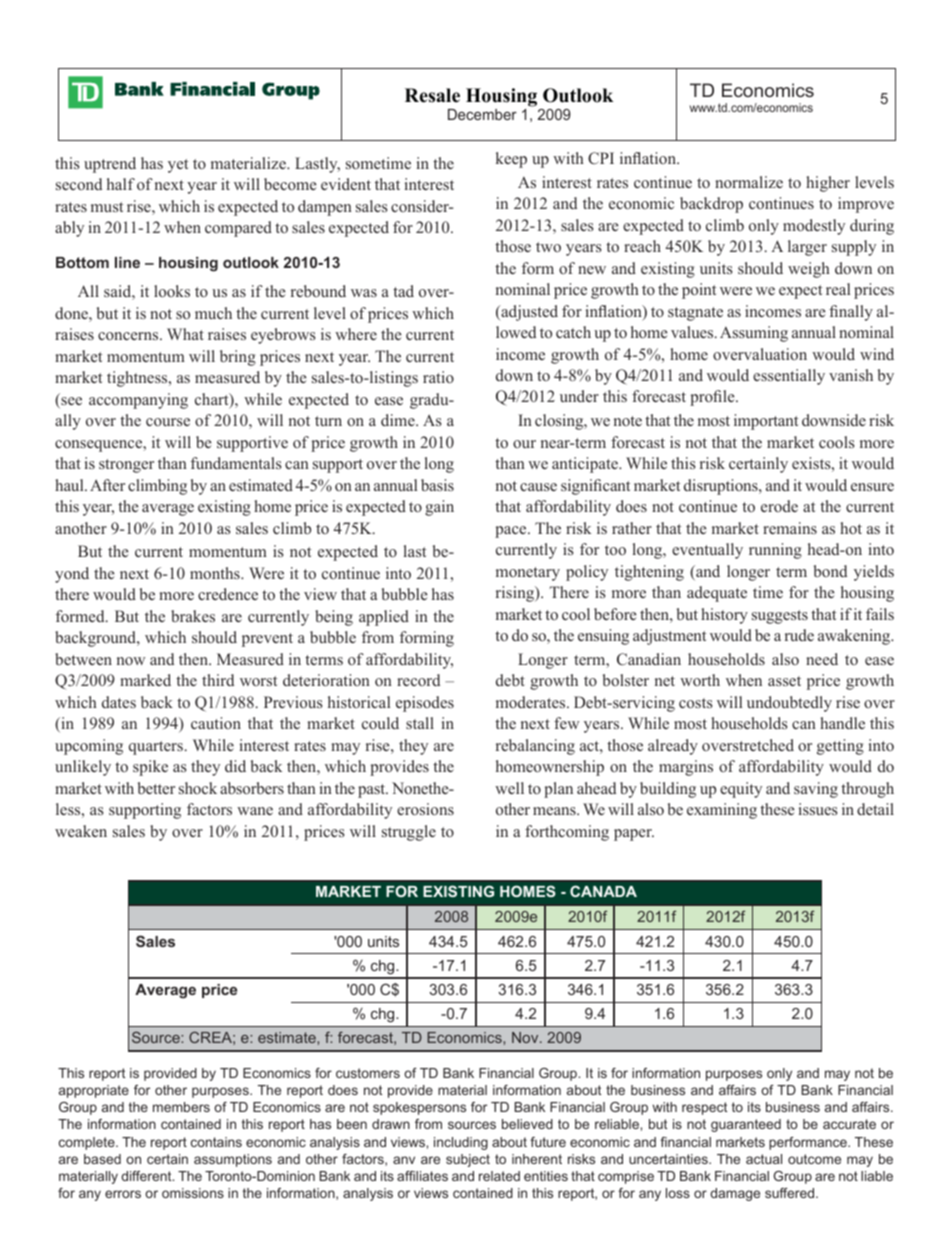 This document has height=1233, width=952. I want to click on yet, so click(178, 166).
